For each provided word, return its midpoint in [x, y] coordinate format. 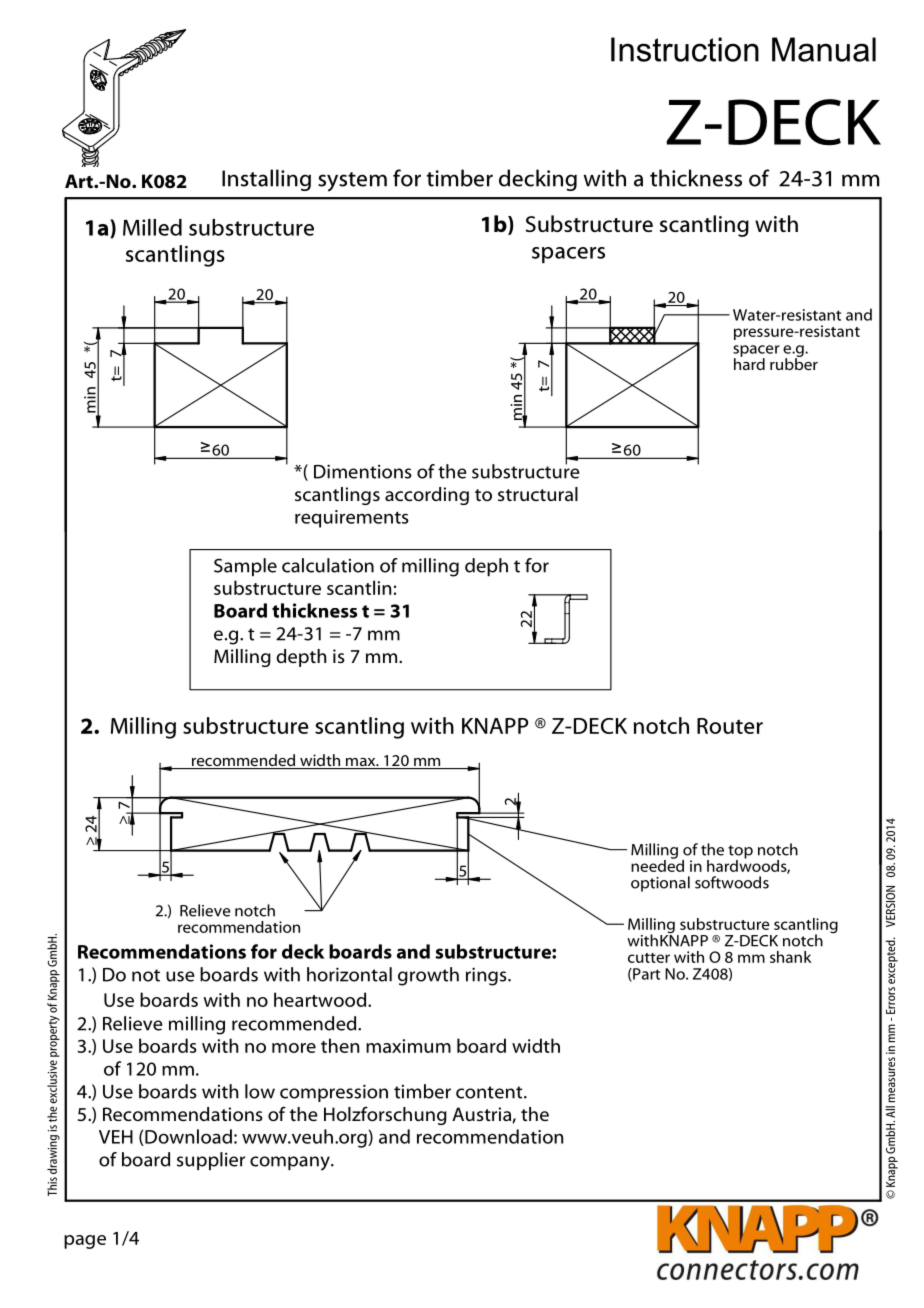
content [490, 1092]
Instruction [685, 49]
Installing [266, 180]
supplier [211, 1161]
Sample [245, 567]
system [352, 182]
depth [301, 658]
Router [730, 726]
